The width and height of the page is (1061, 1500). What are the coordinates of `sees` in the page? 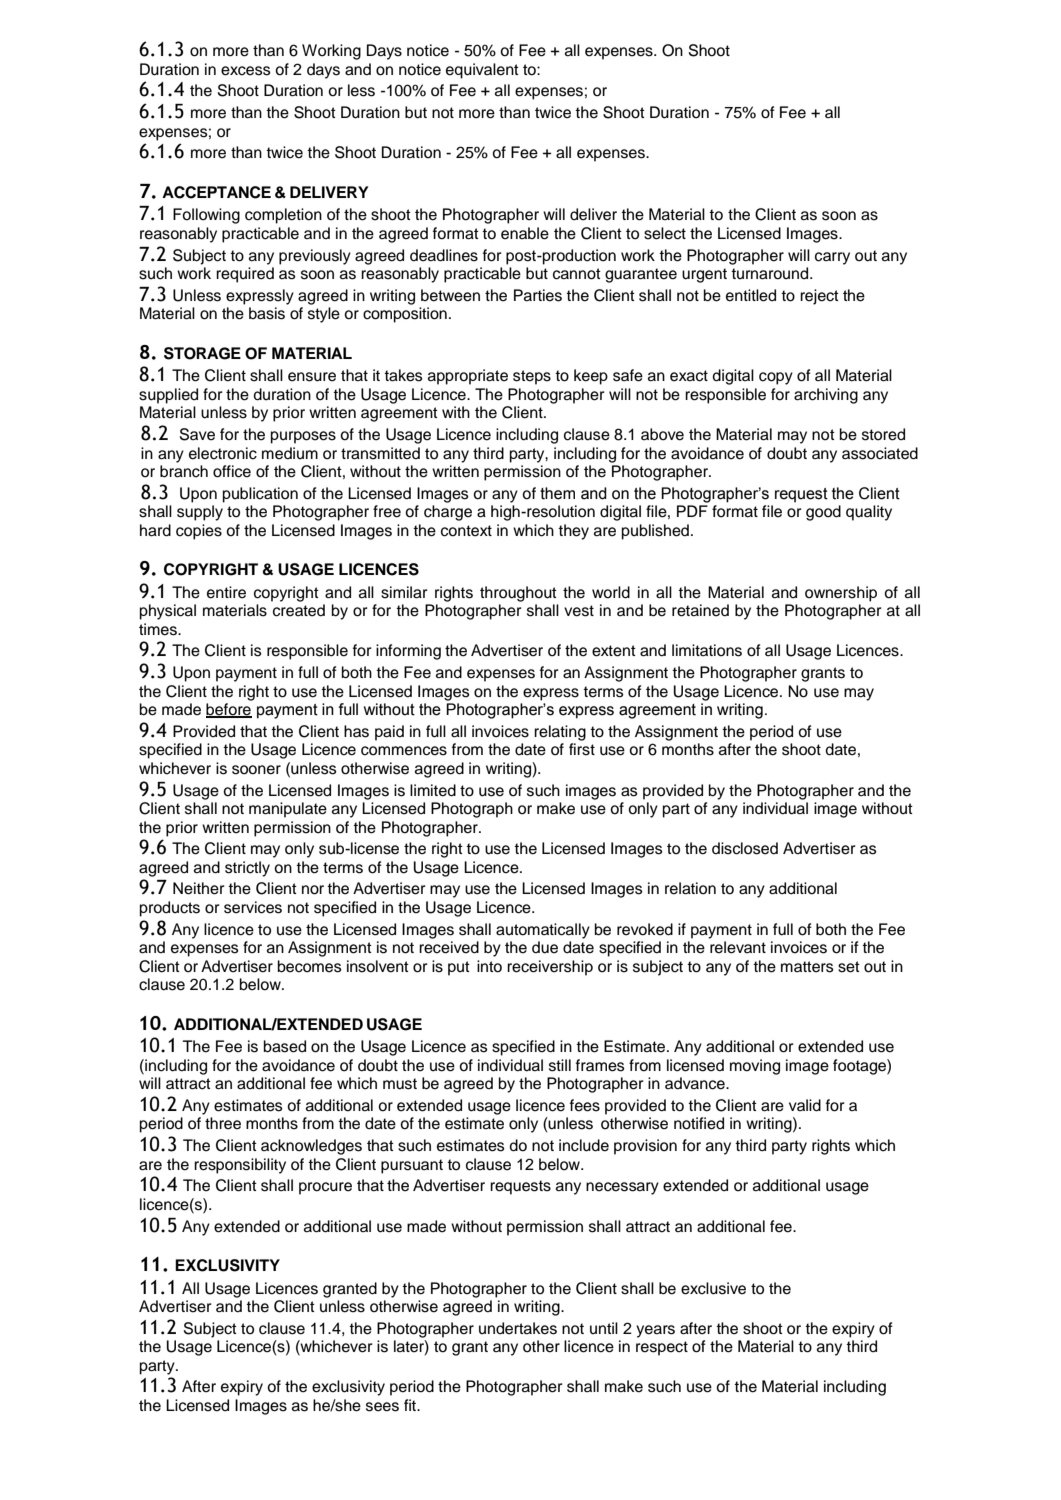 It's located at (382, 1407).
